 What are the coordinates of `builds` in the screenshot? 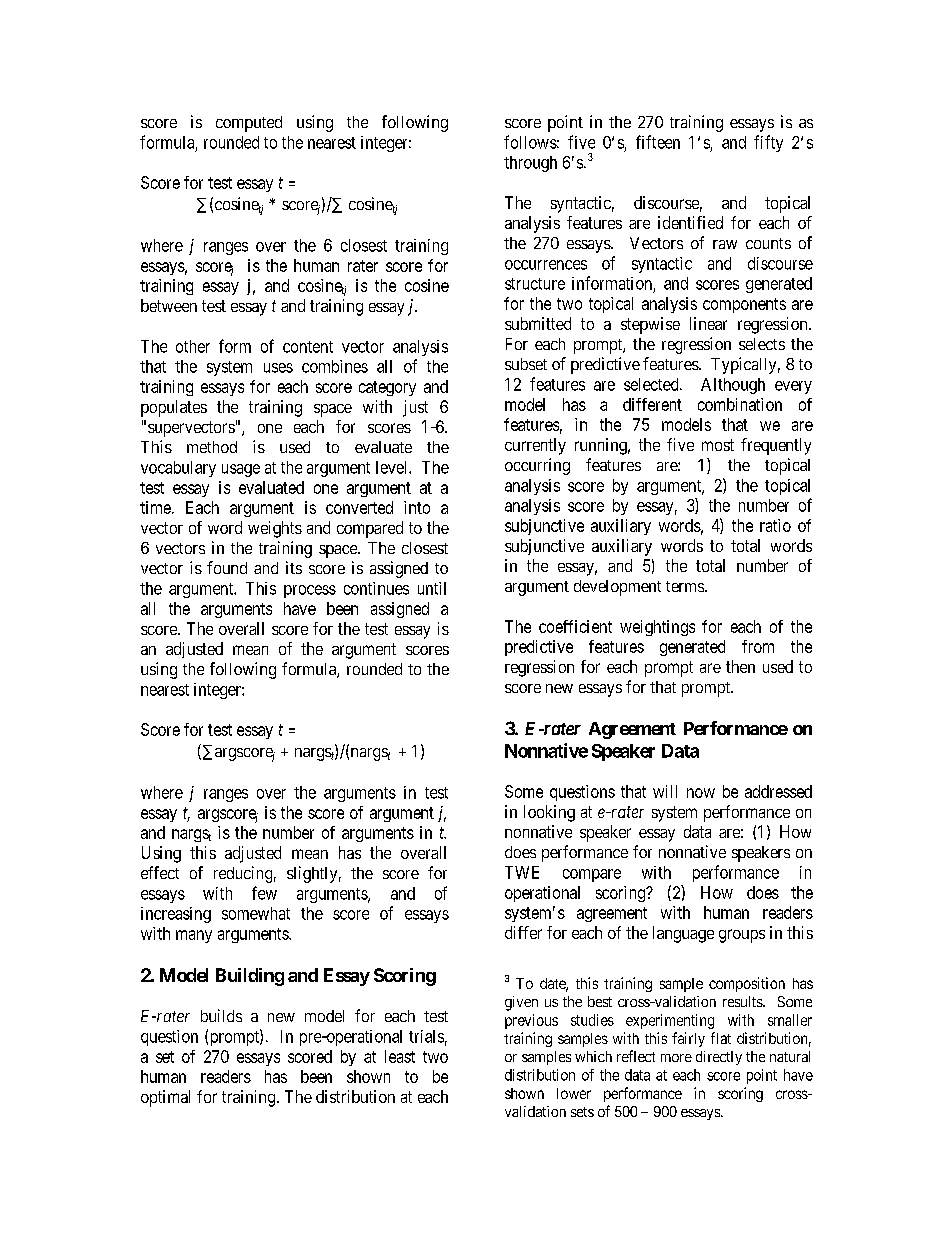 It's located at (221, 1015).
